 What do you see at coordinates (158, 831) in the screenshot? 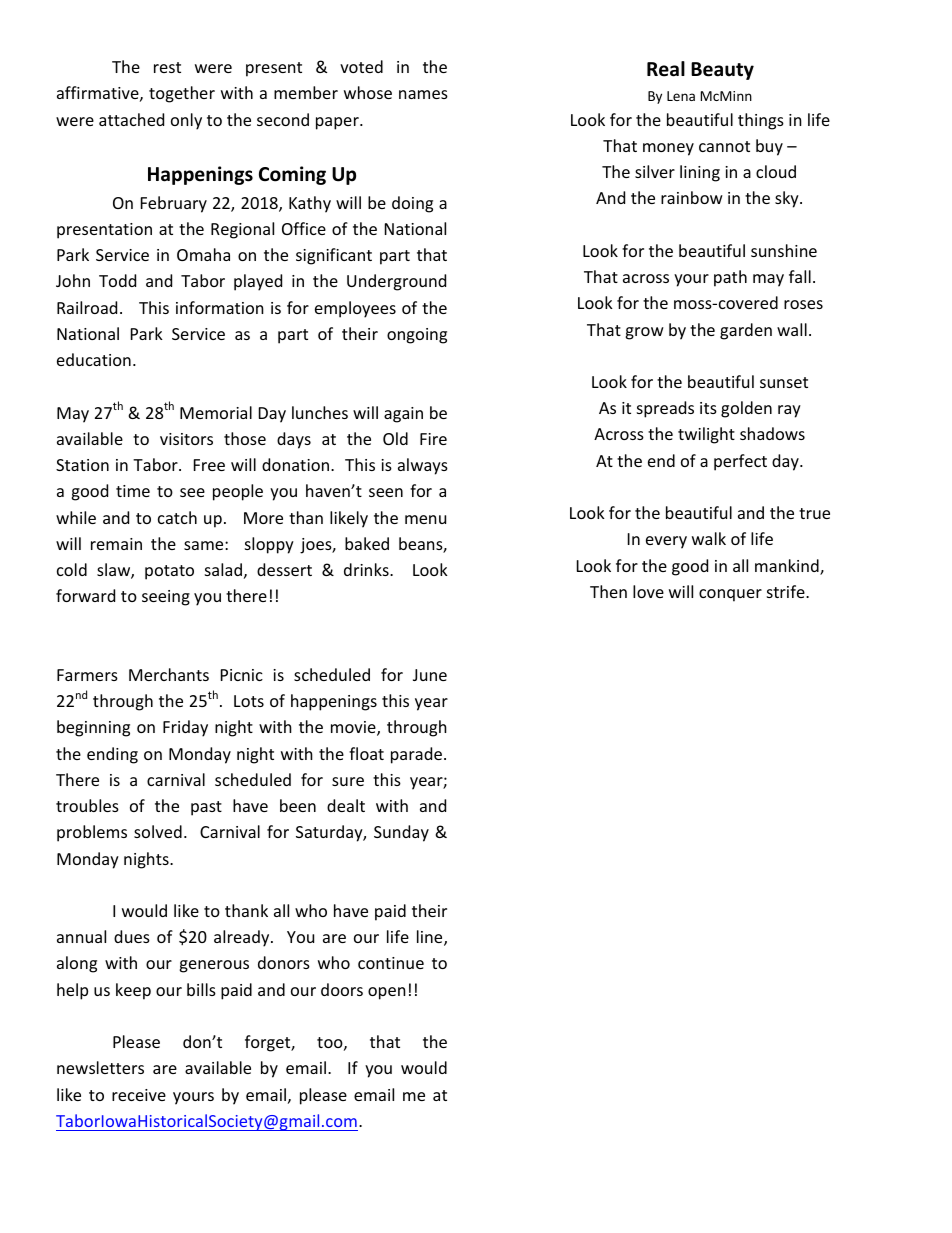
I see `solved` at bounding box center [158, 831].
